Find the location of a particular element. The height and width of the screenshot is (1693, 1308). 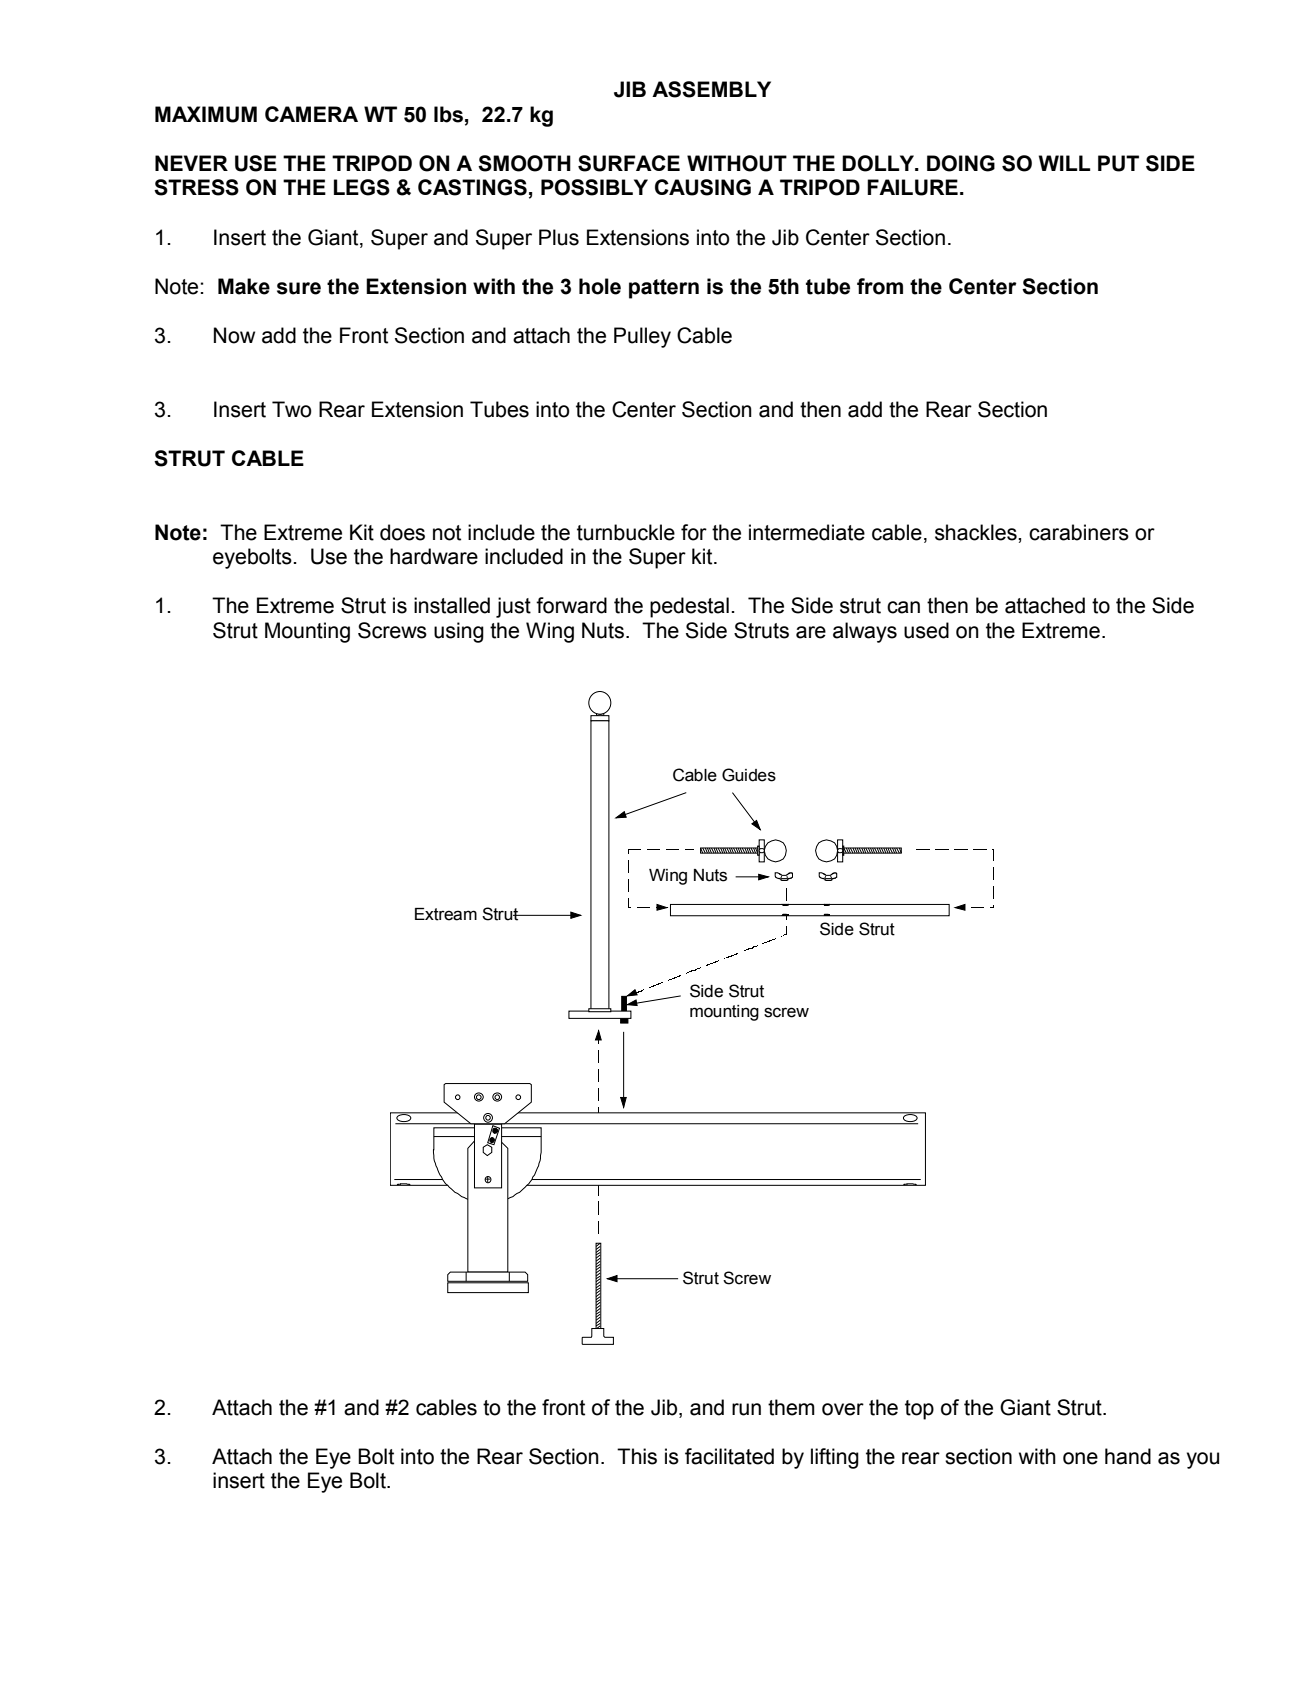

This is located at coordinates (637, 1456).
